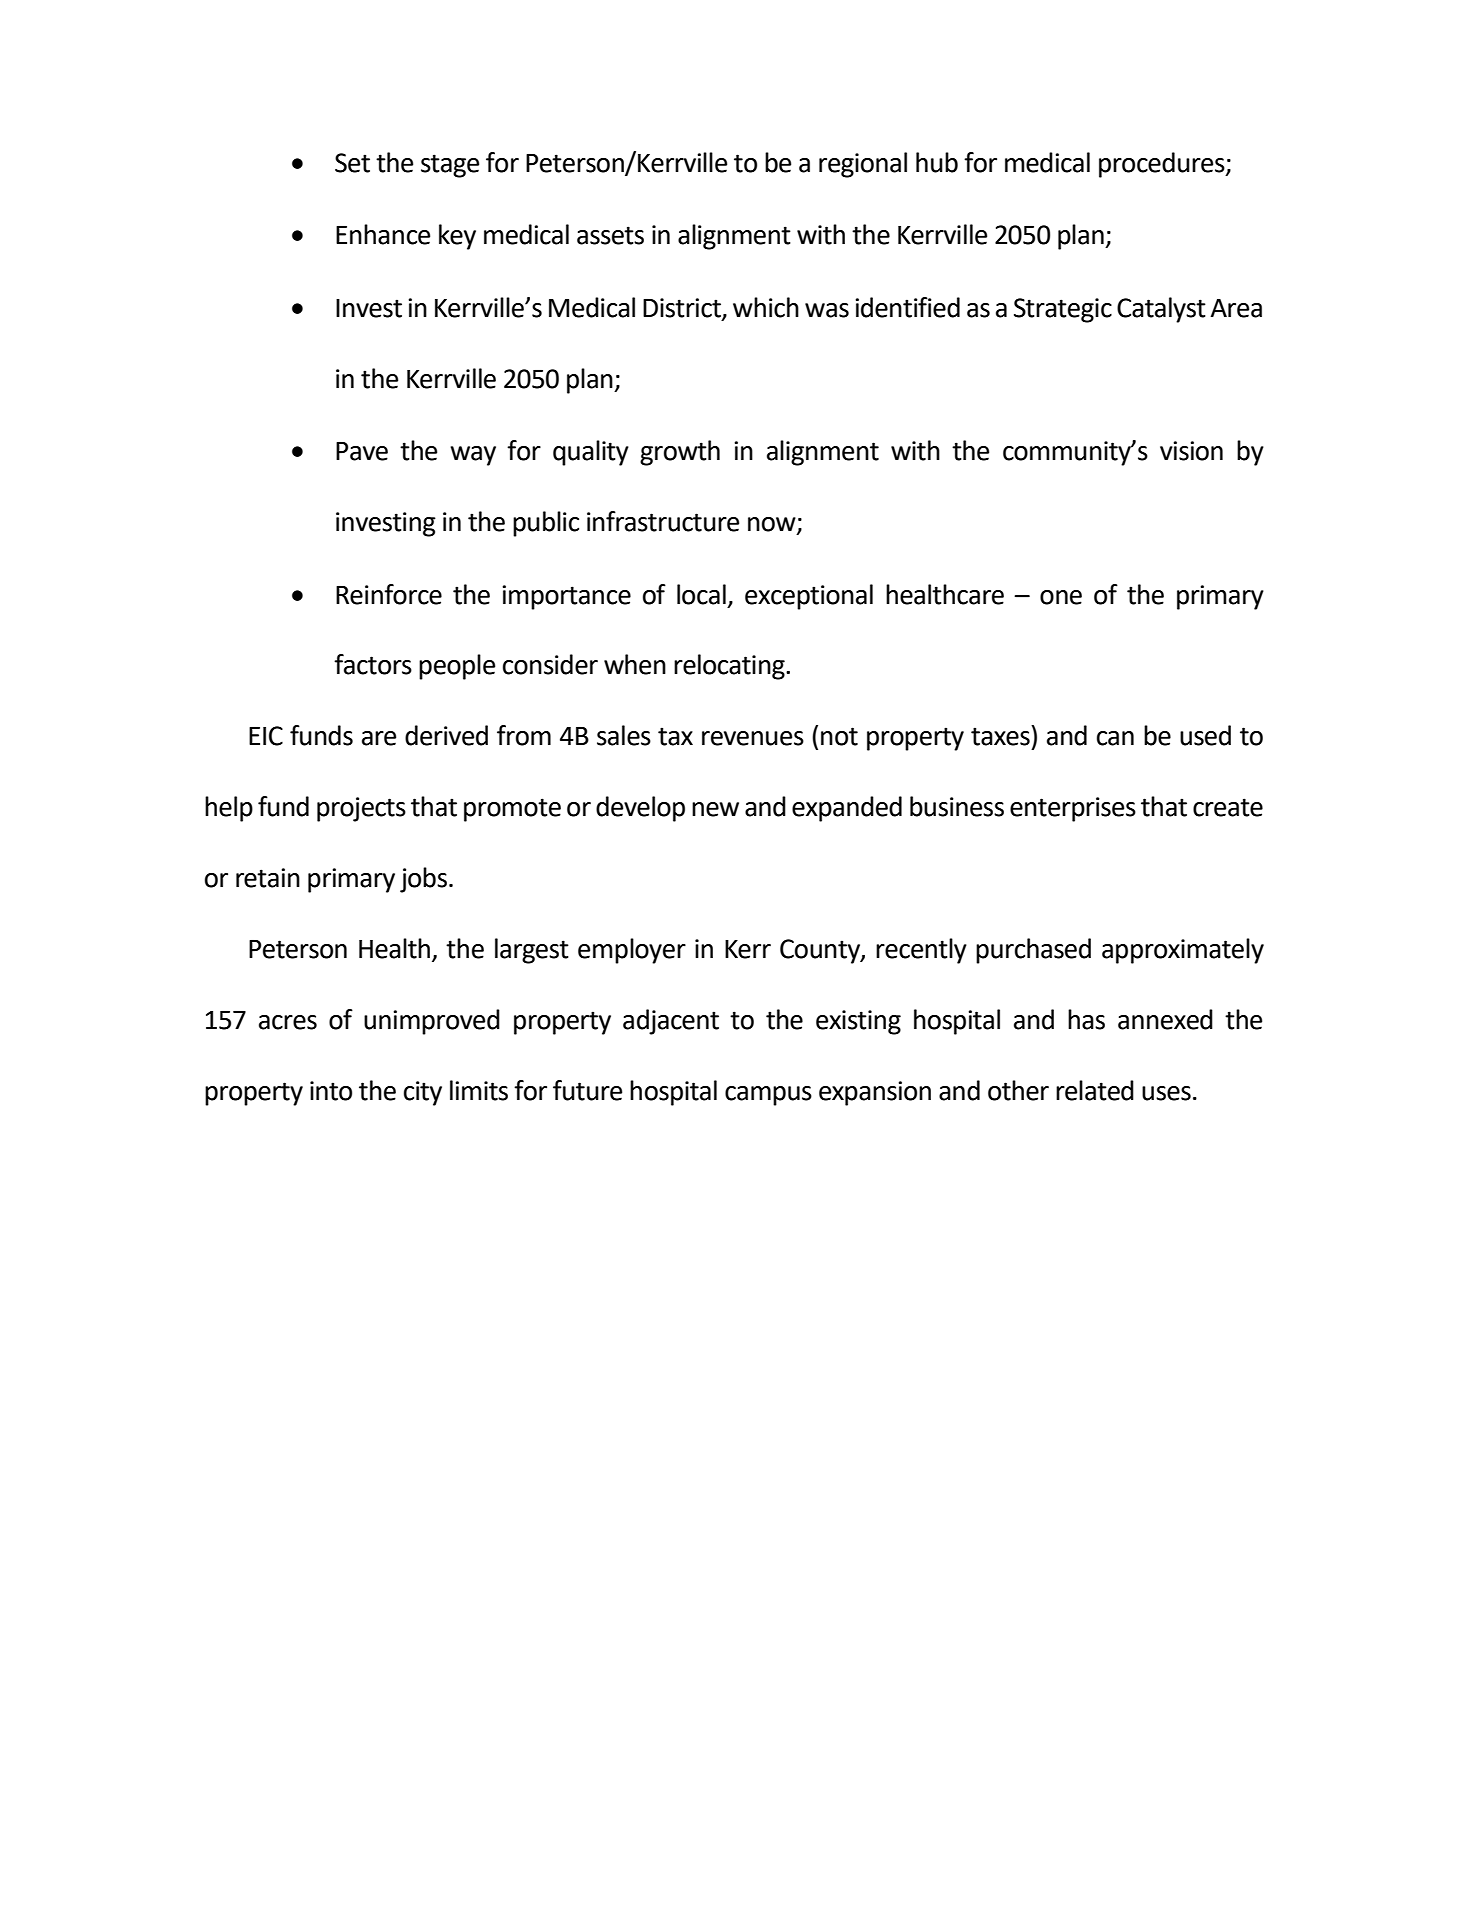  I want to click on Pave, so click(362, 451).
